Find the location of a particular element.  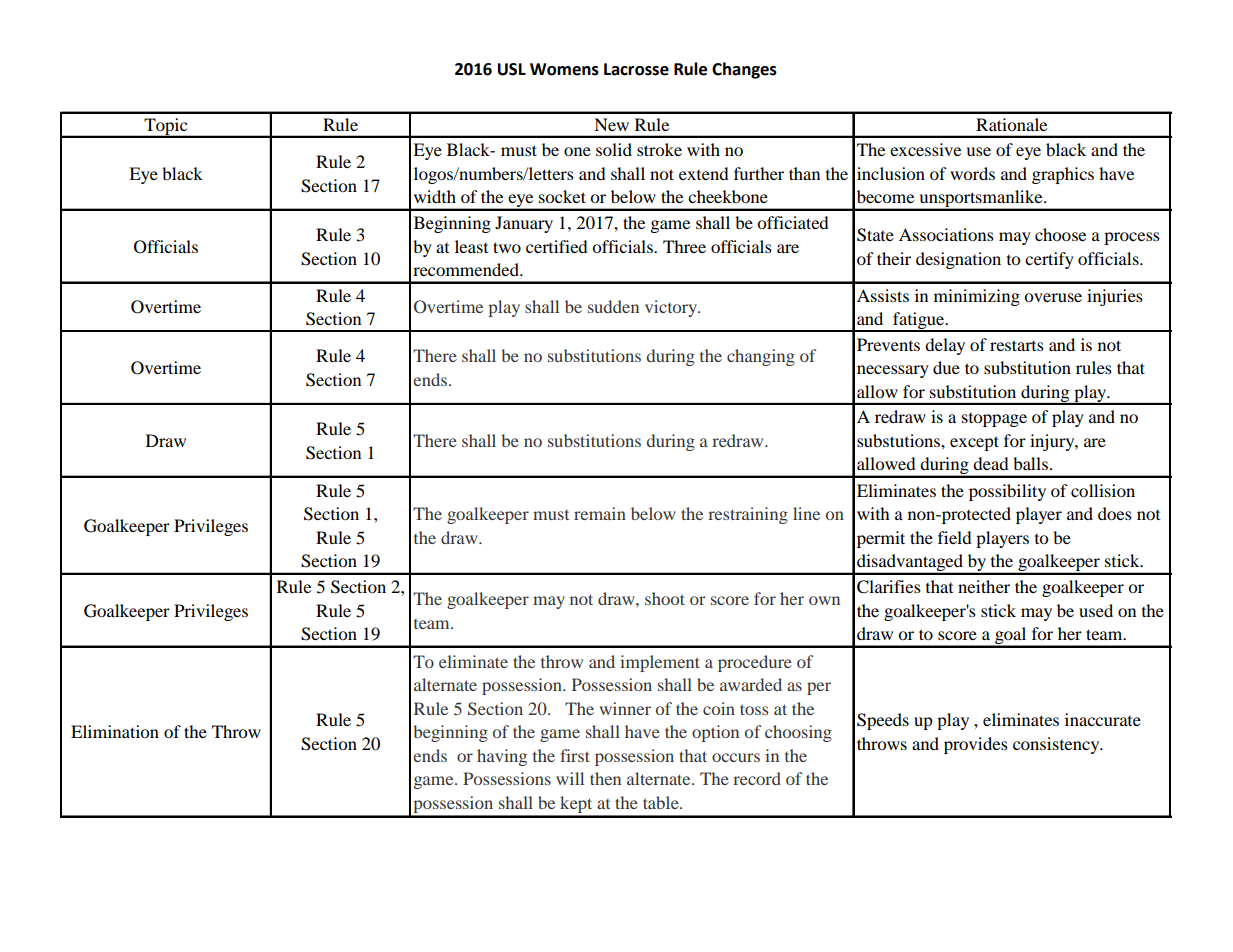

sudden is located at coordinates (613, 306).
